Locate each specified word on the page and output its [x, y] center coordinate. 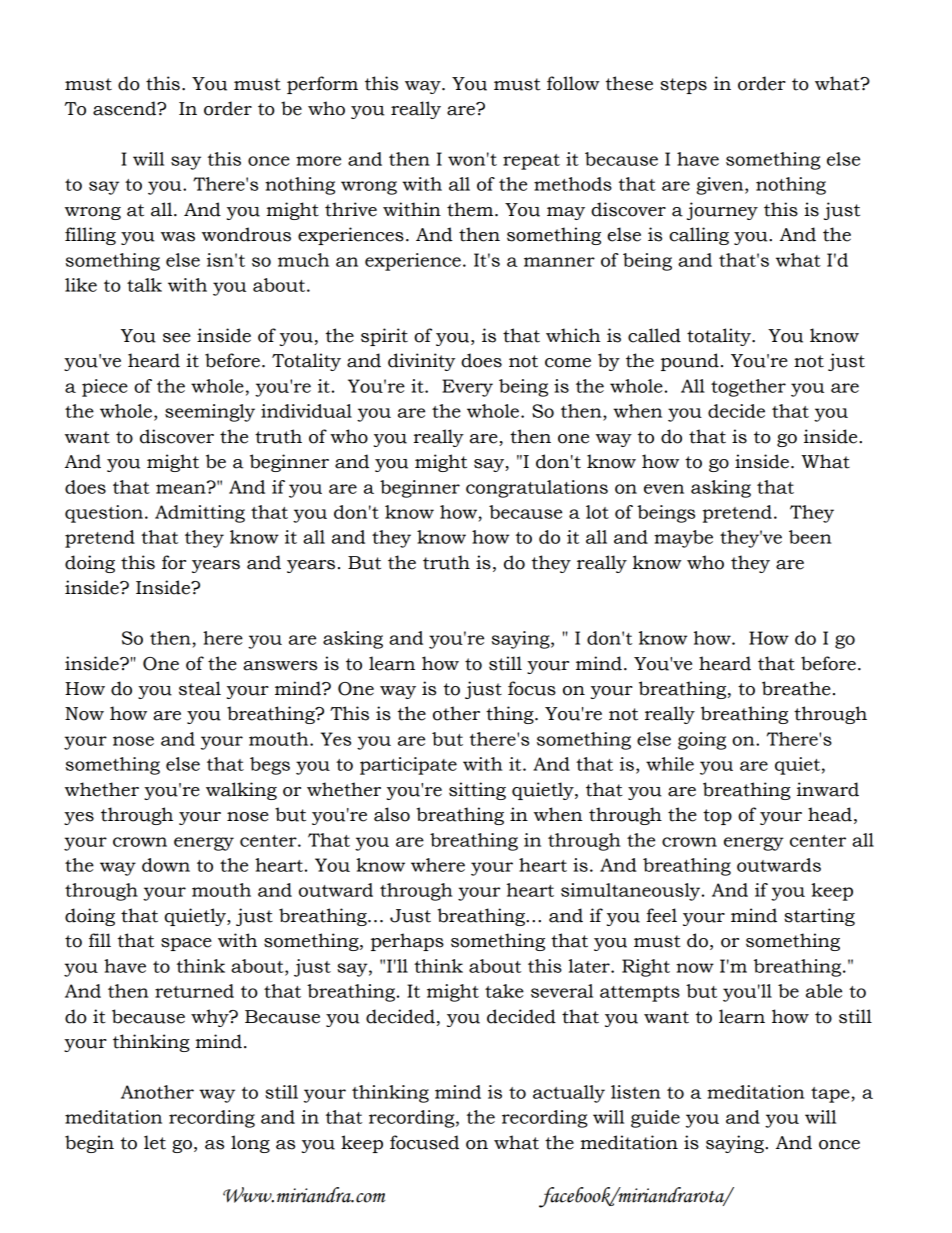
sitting [477, 791]
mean [182, 488]
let [155, 1142]
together [748, 388]
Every [467, 388]
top [717, 817]
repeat [531, 162]
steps [683, 86]
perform [322, 85]
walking [241, 791]
